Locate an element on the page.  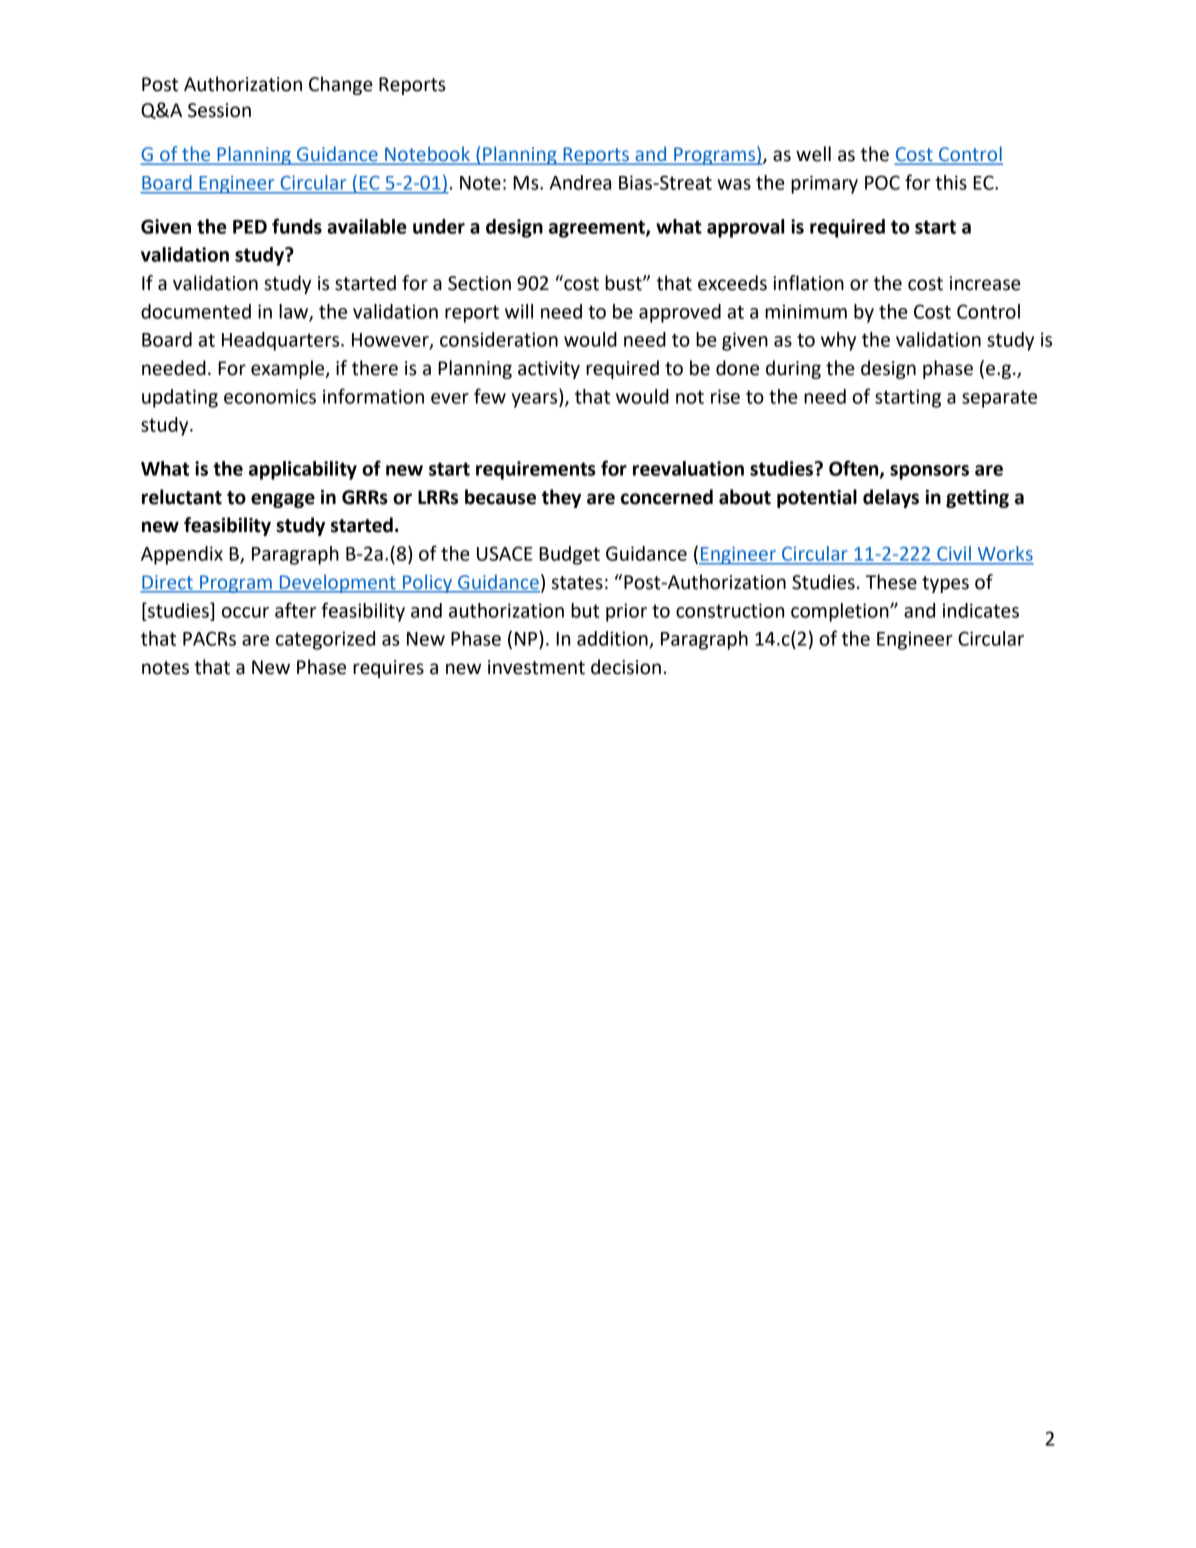
activity is located at coordinates (549, 370).
